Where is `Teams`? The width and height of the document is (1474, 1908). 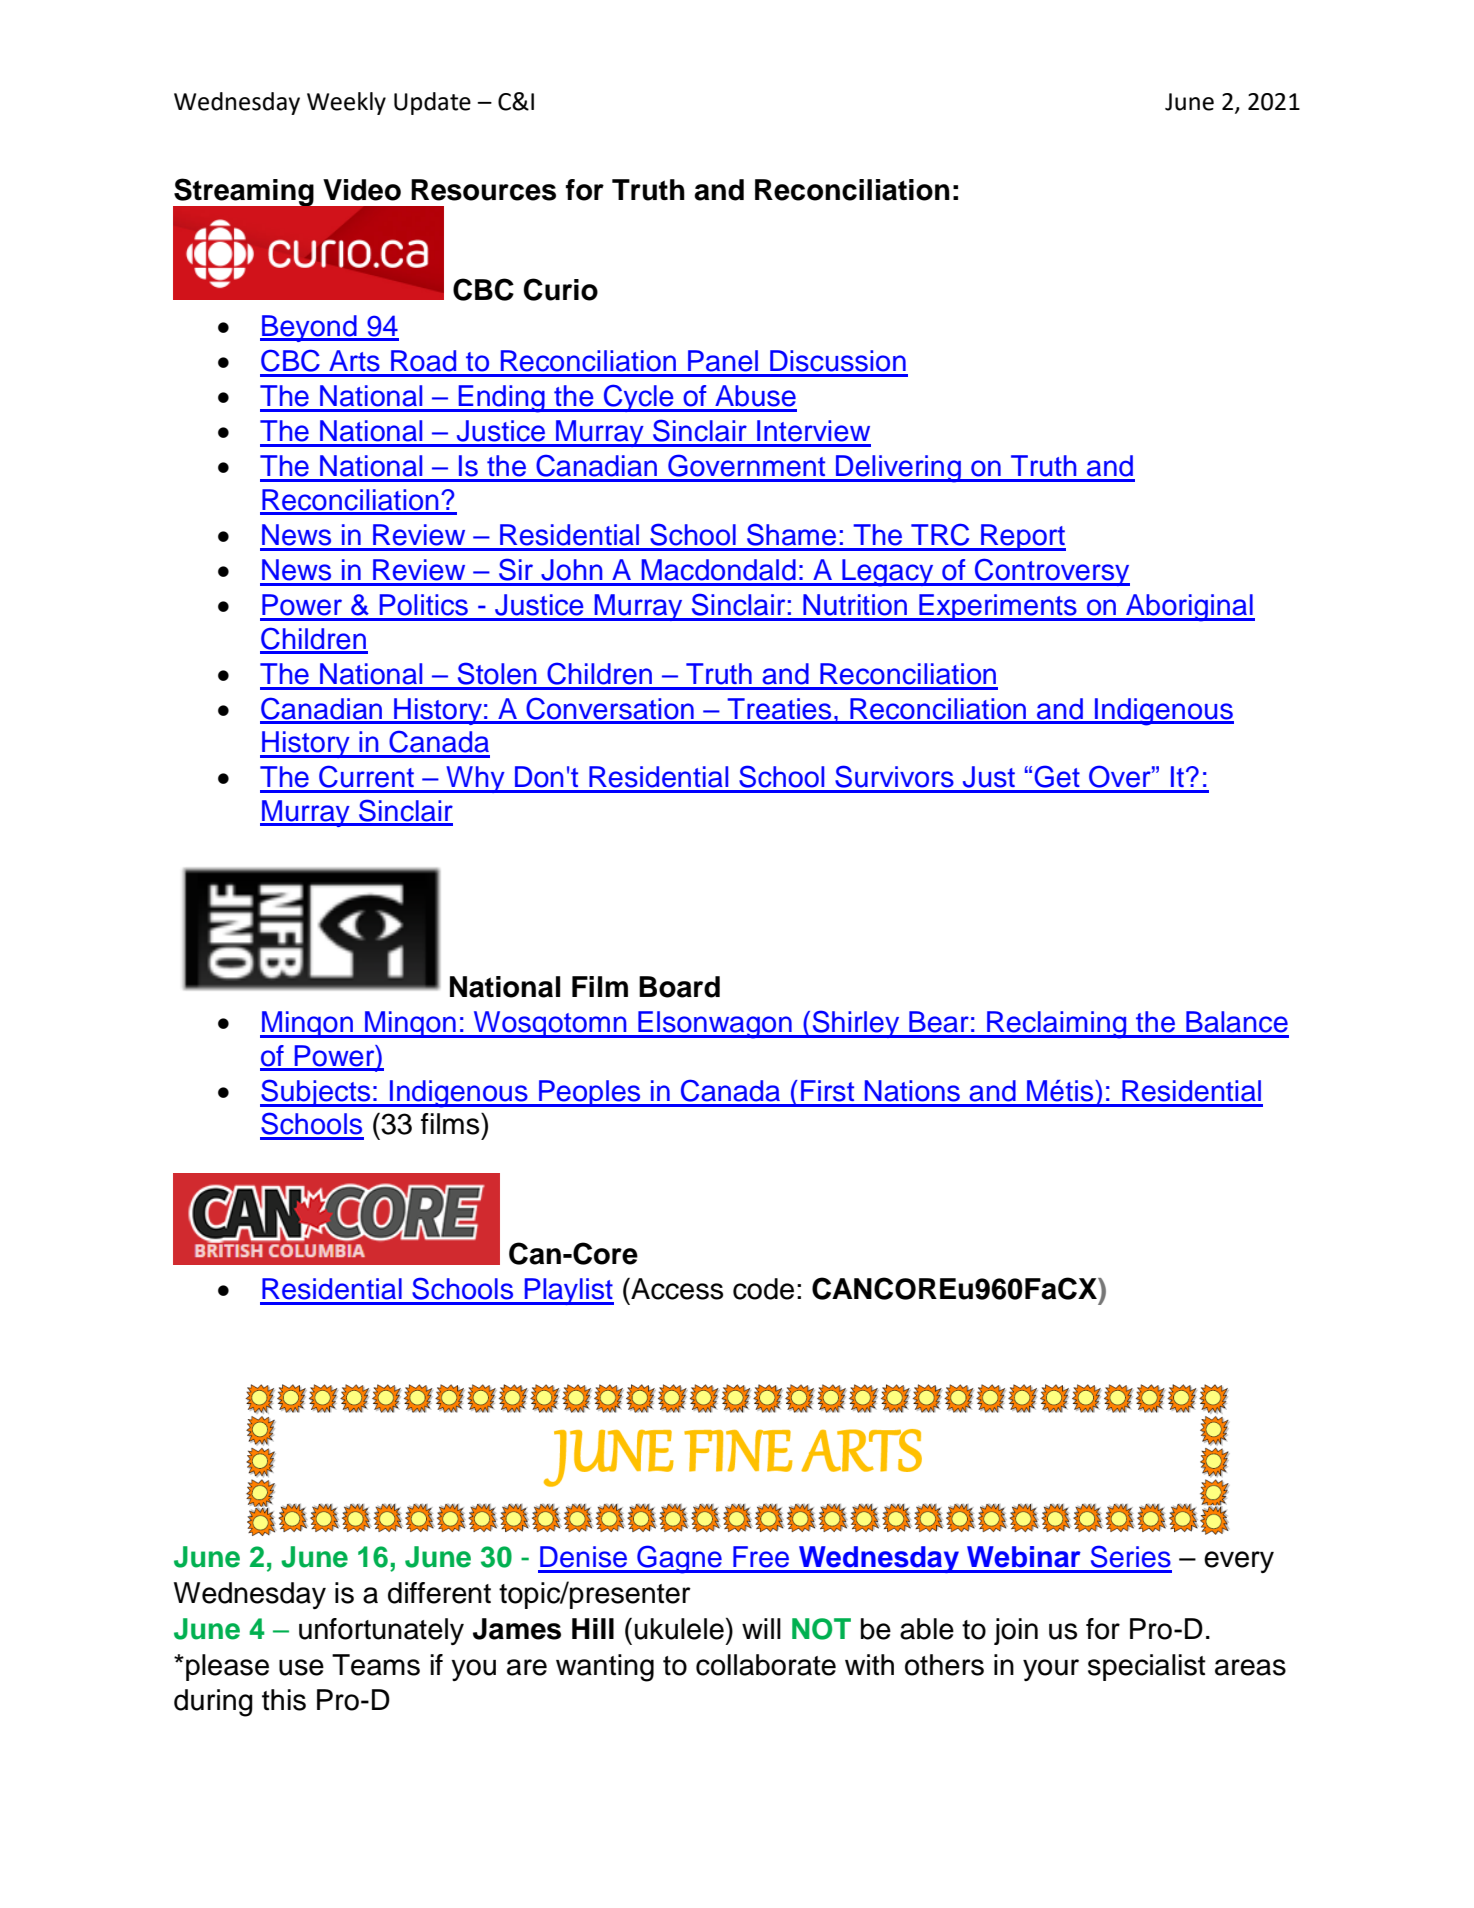 Teams is located at coordinates (376, 1665).
